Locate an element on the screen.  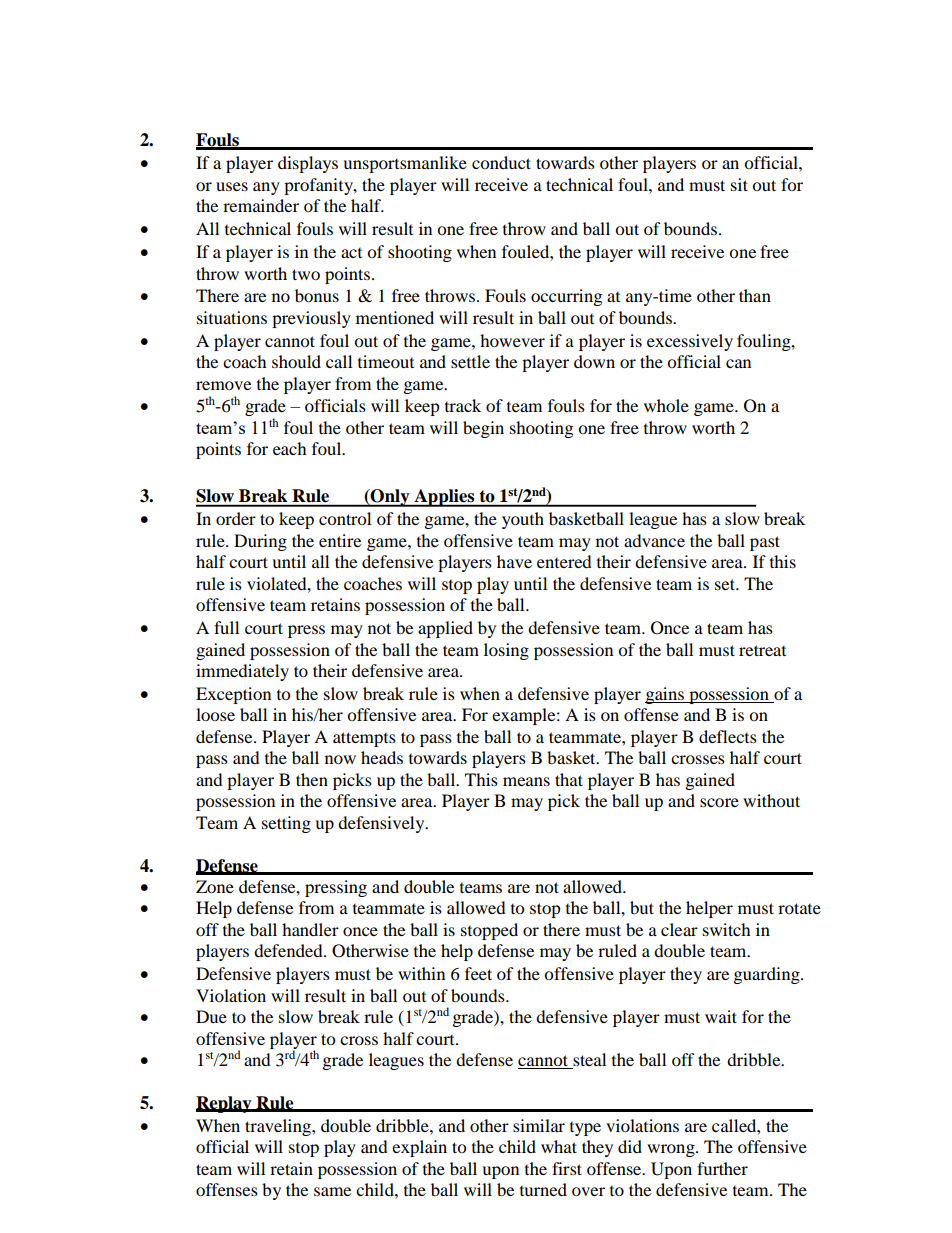
retreat is located at coordinates (762, 650).
